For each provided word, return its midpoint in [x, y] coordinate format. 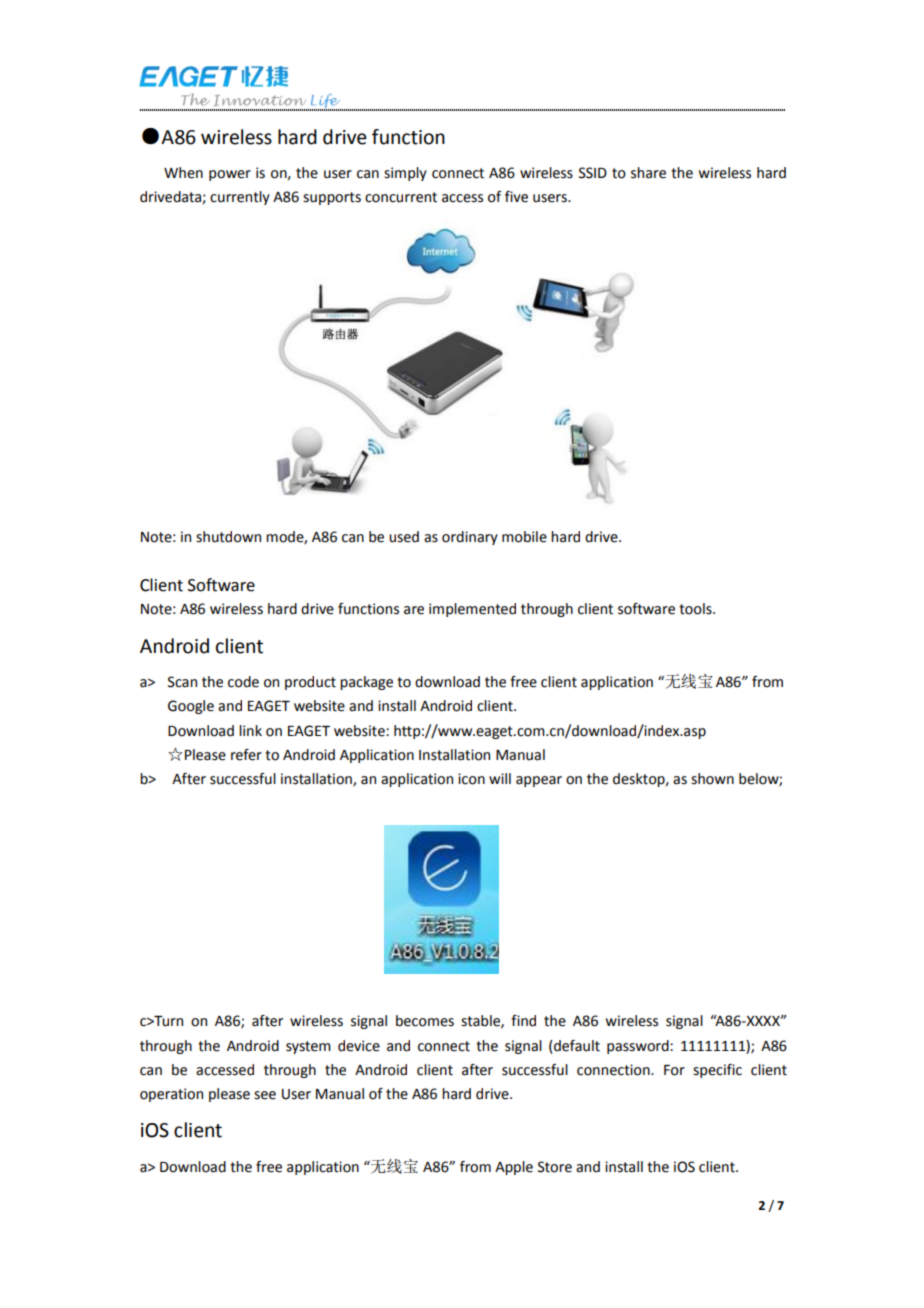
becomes [425, 1021]
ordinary [470, 538]
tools [696, 609]
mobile [524, 537]
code [243, 682]
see [265, 1095]
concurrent [401, 197]
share [648, 173]
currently [240, 198]
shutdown [228, 537]
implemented [472, 610]
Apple [514, 1168]
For [674, 1070]
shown [712, 779]
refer [246, 755]
